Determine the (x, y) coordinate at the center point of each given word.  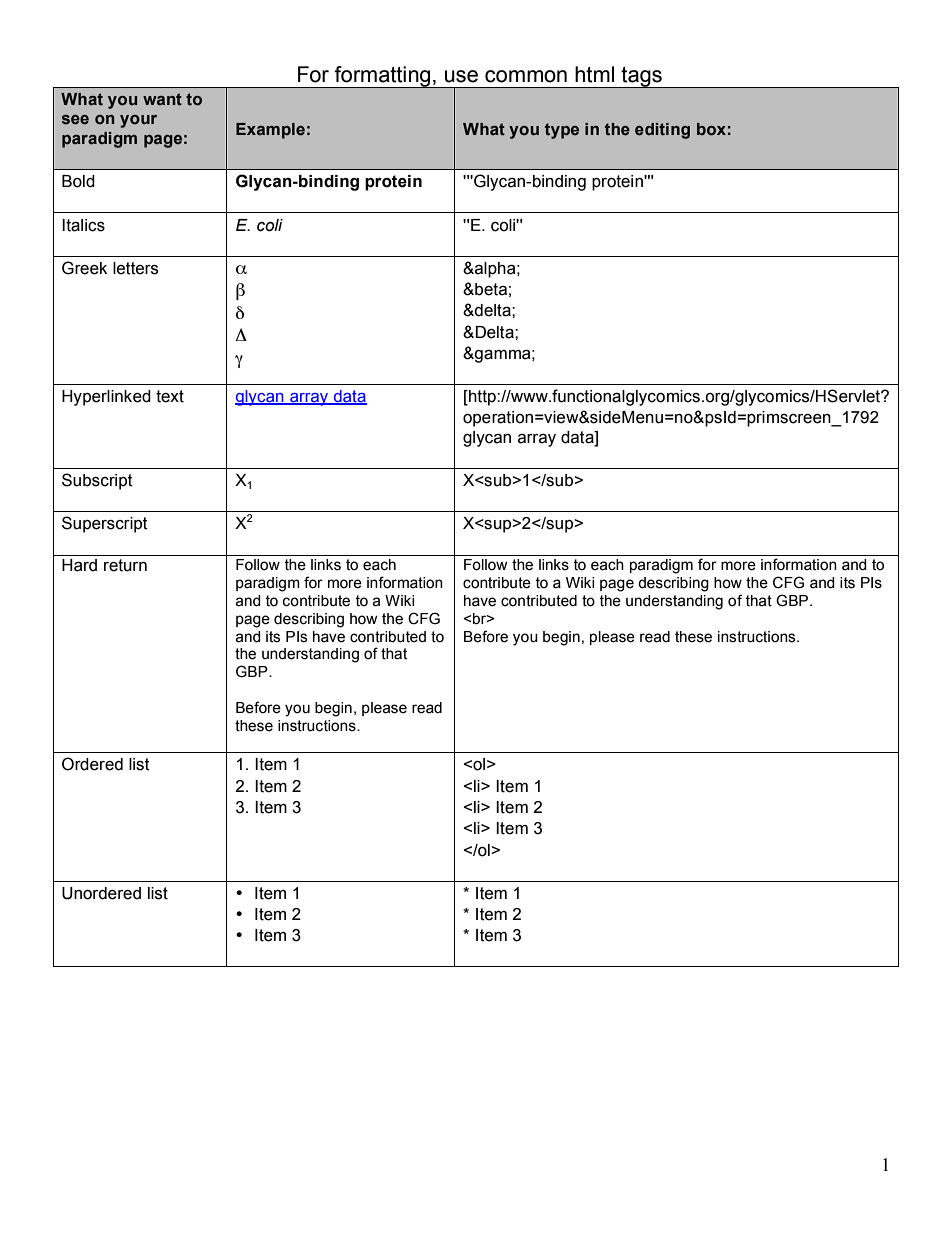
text (170, 396)
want (162, 99)
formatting (383, 77)
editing (662, 131)
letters (135, 268)
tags (642, 77)
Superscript (105, 524)
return (125, 565)
